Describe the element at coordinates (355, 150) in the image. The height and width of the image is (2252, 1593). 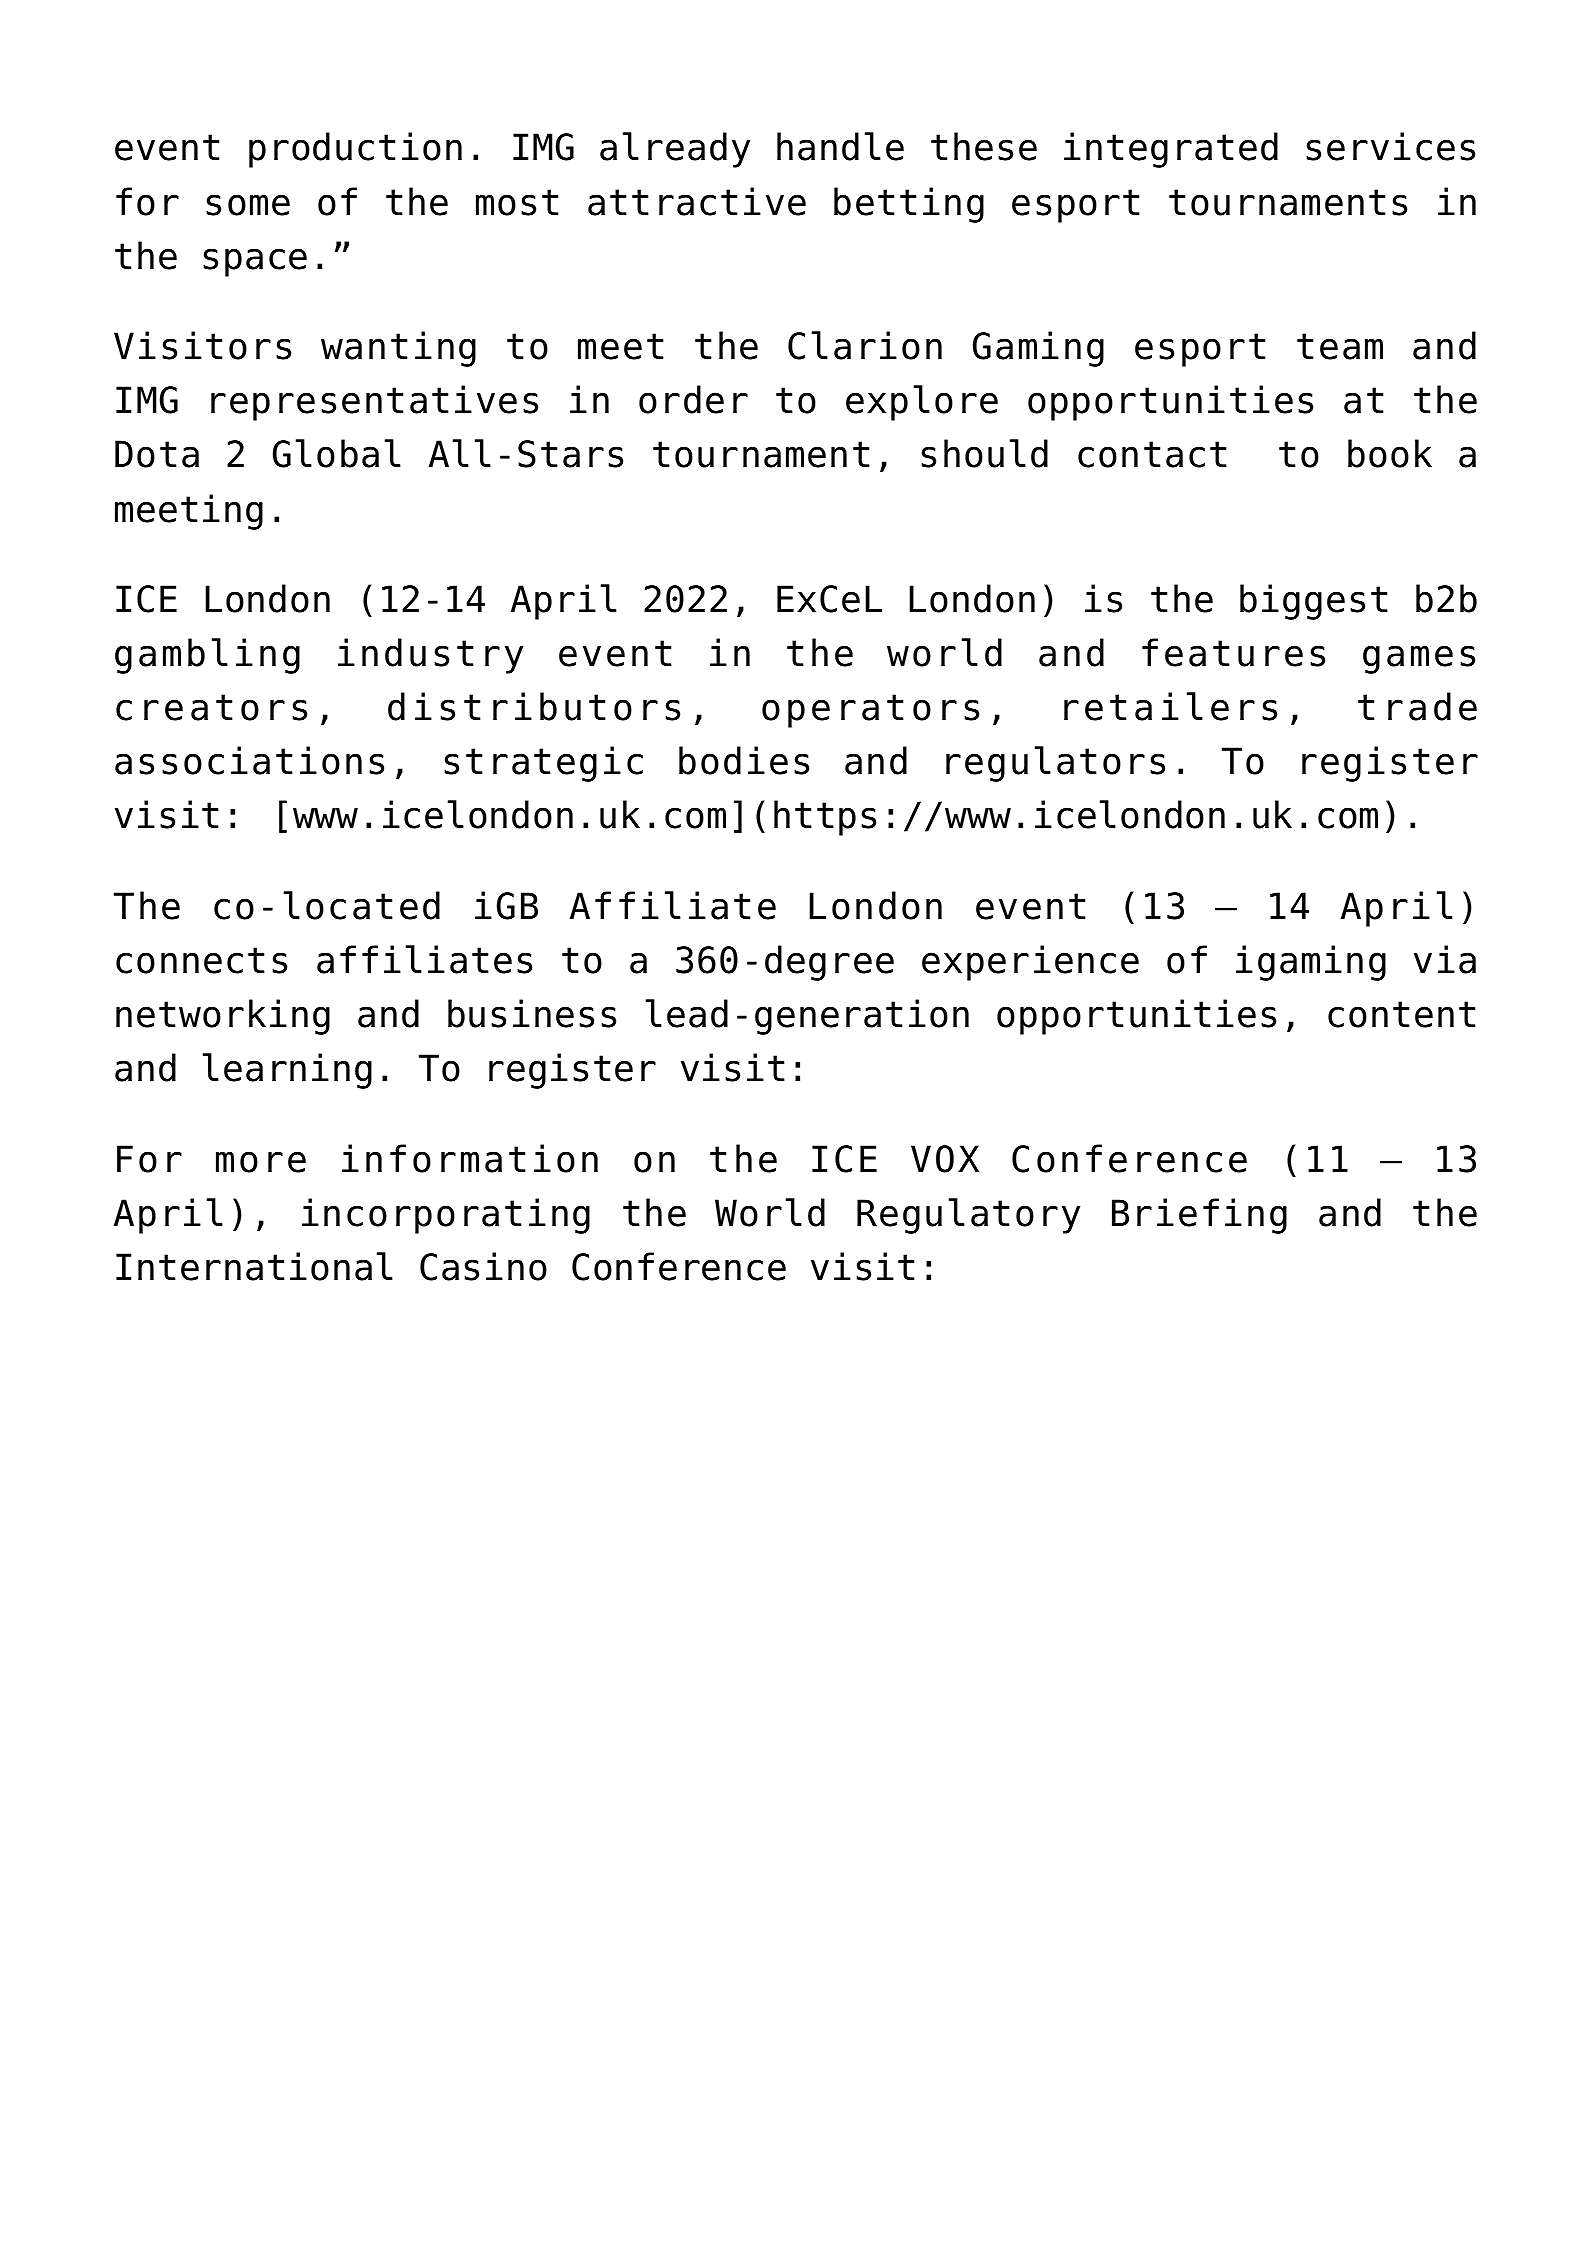
I see `production` at that location.
